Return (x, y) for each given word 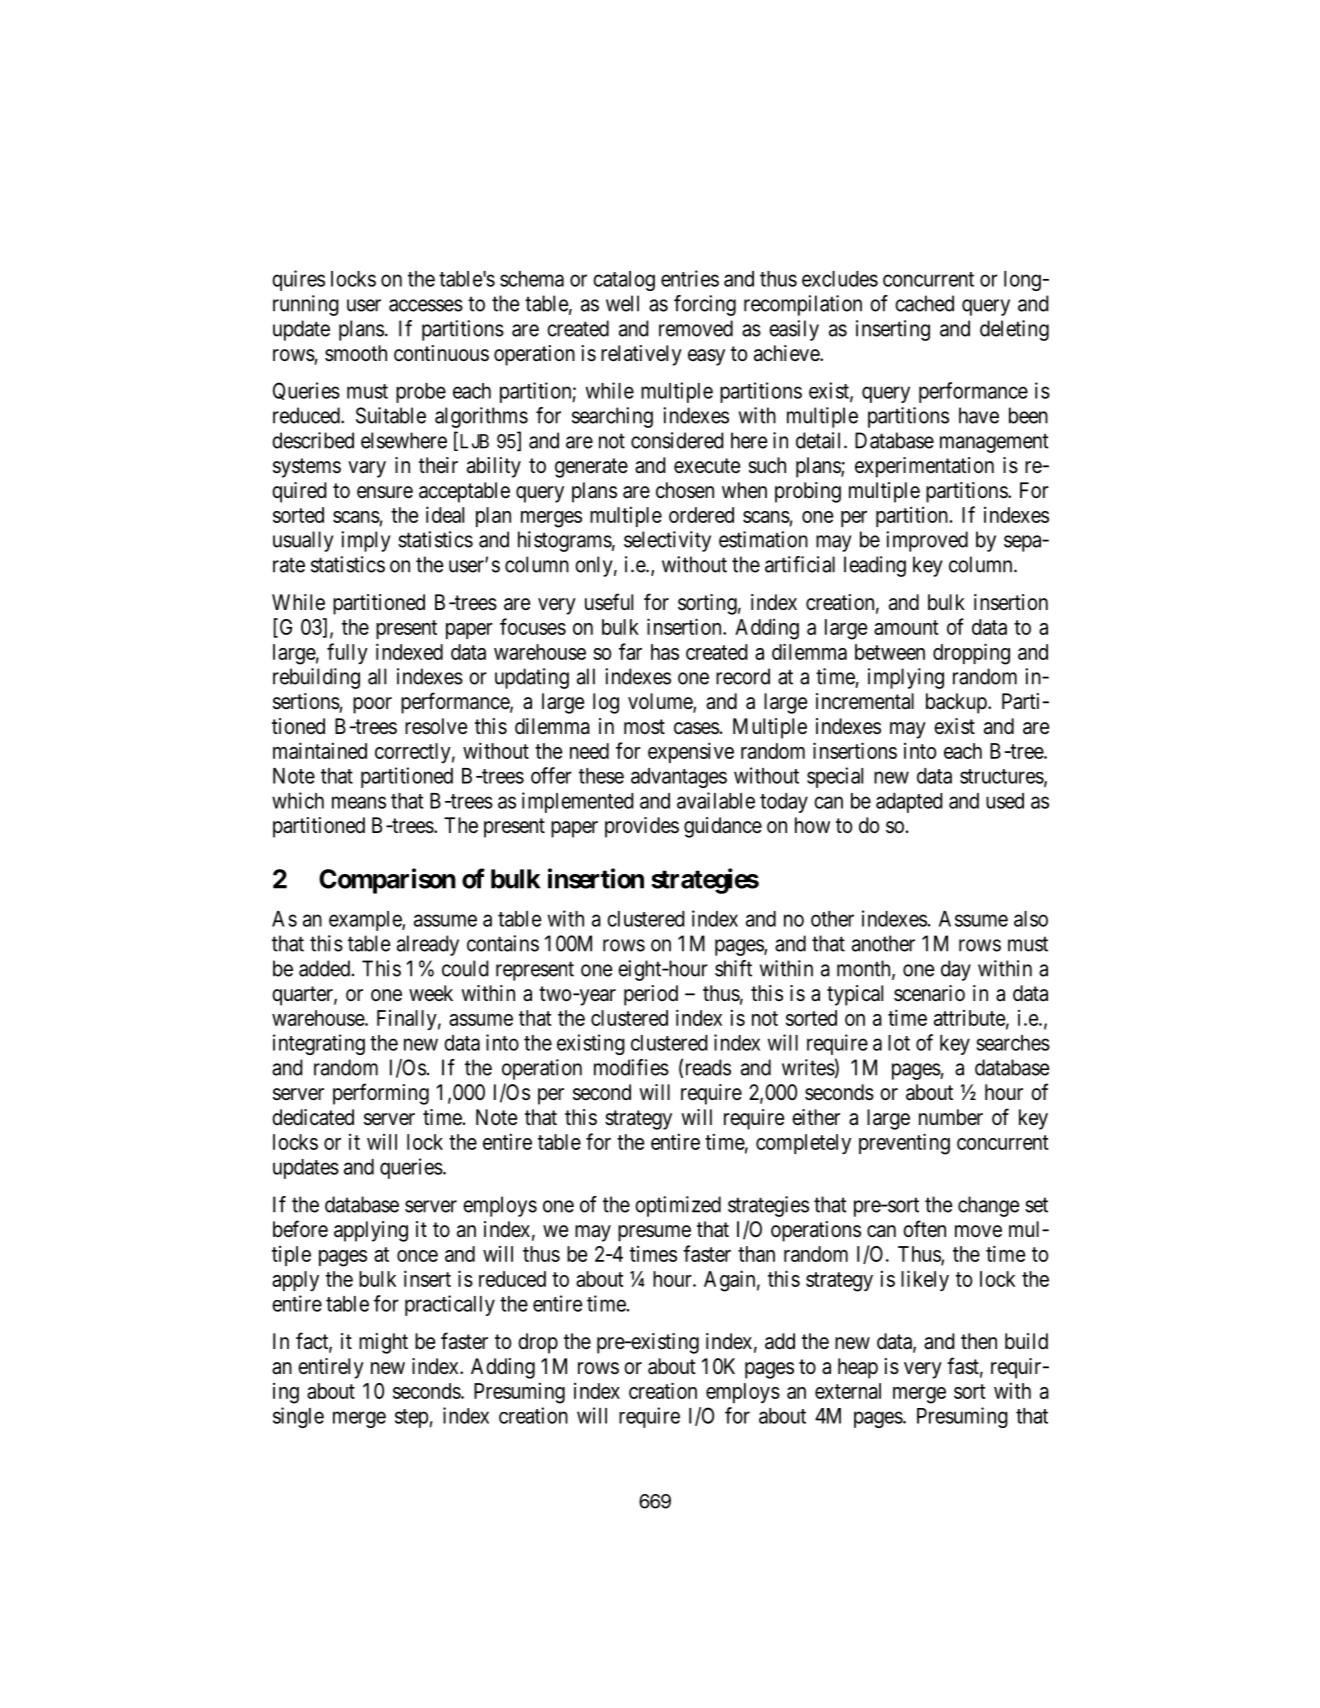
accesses (426, 305)
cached (924, 303)
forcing (705, 305)
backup (957, 703)
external (848, 1391)
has (665, 652)
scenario (929, 993)
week (431, 993)
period (651, 995)
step (412, 1418)
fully (347, 653)
